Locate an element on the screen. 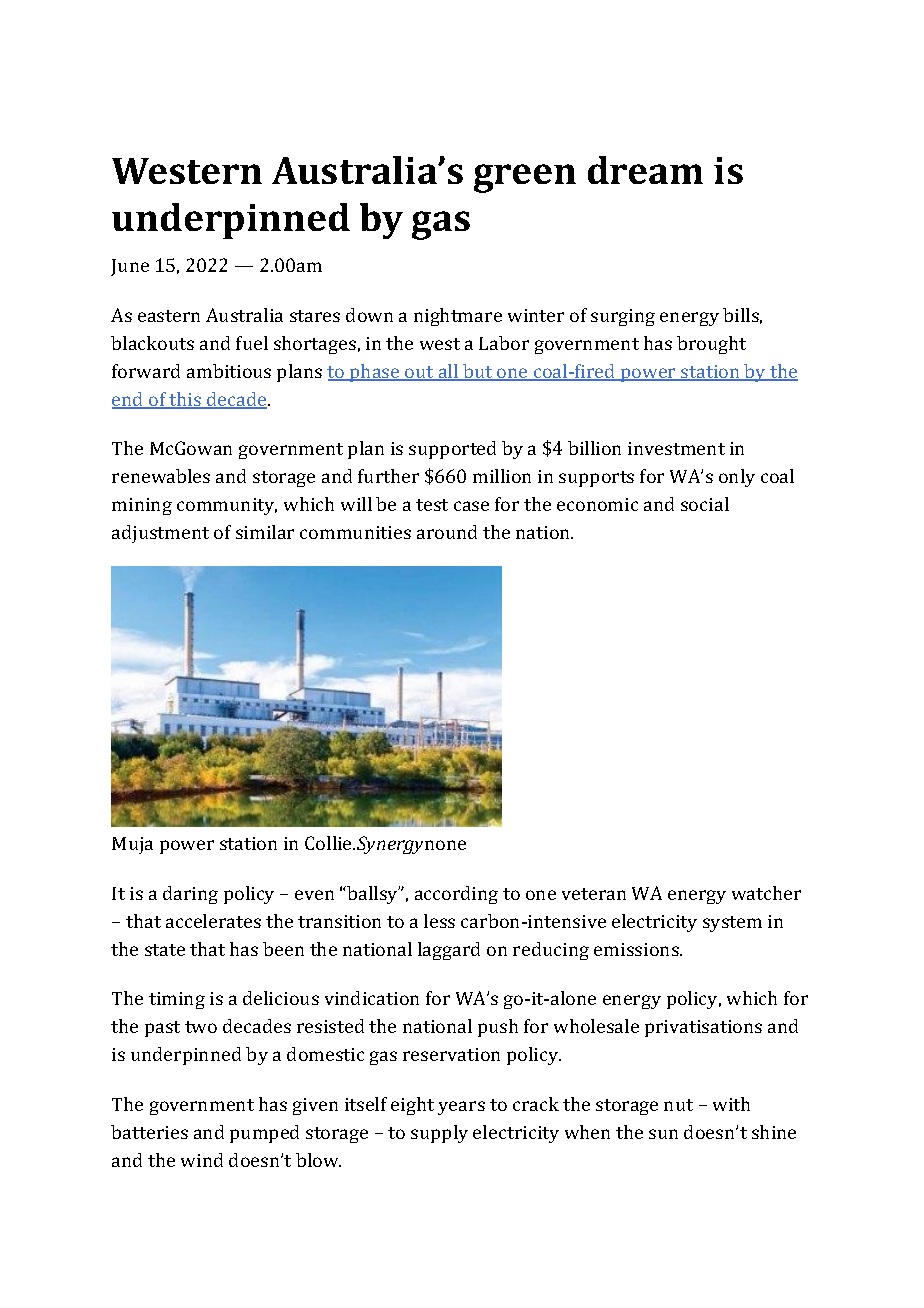  according is located at coordinates (456, 895).
